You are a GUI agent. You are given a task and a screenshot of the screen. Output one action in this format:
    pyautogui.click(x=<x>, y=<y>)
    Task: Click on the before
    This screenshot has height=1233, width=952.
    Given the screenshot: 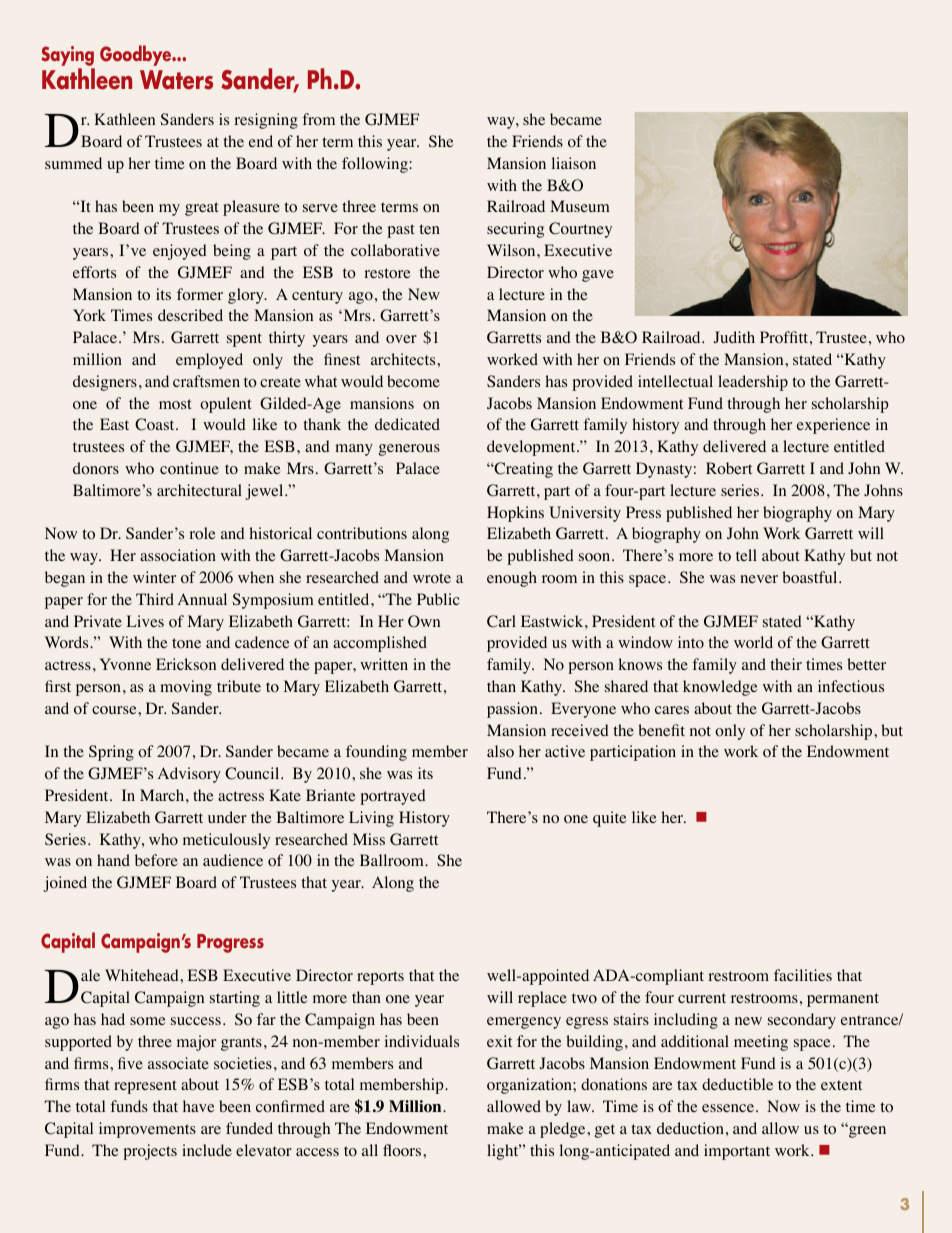 What is the action you would take?
    pyautogui.click(x=156, y=860)
